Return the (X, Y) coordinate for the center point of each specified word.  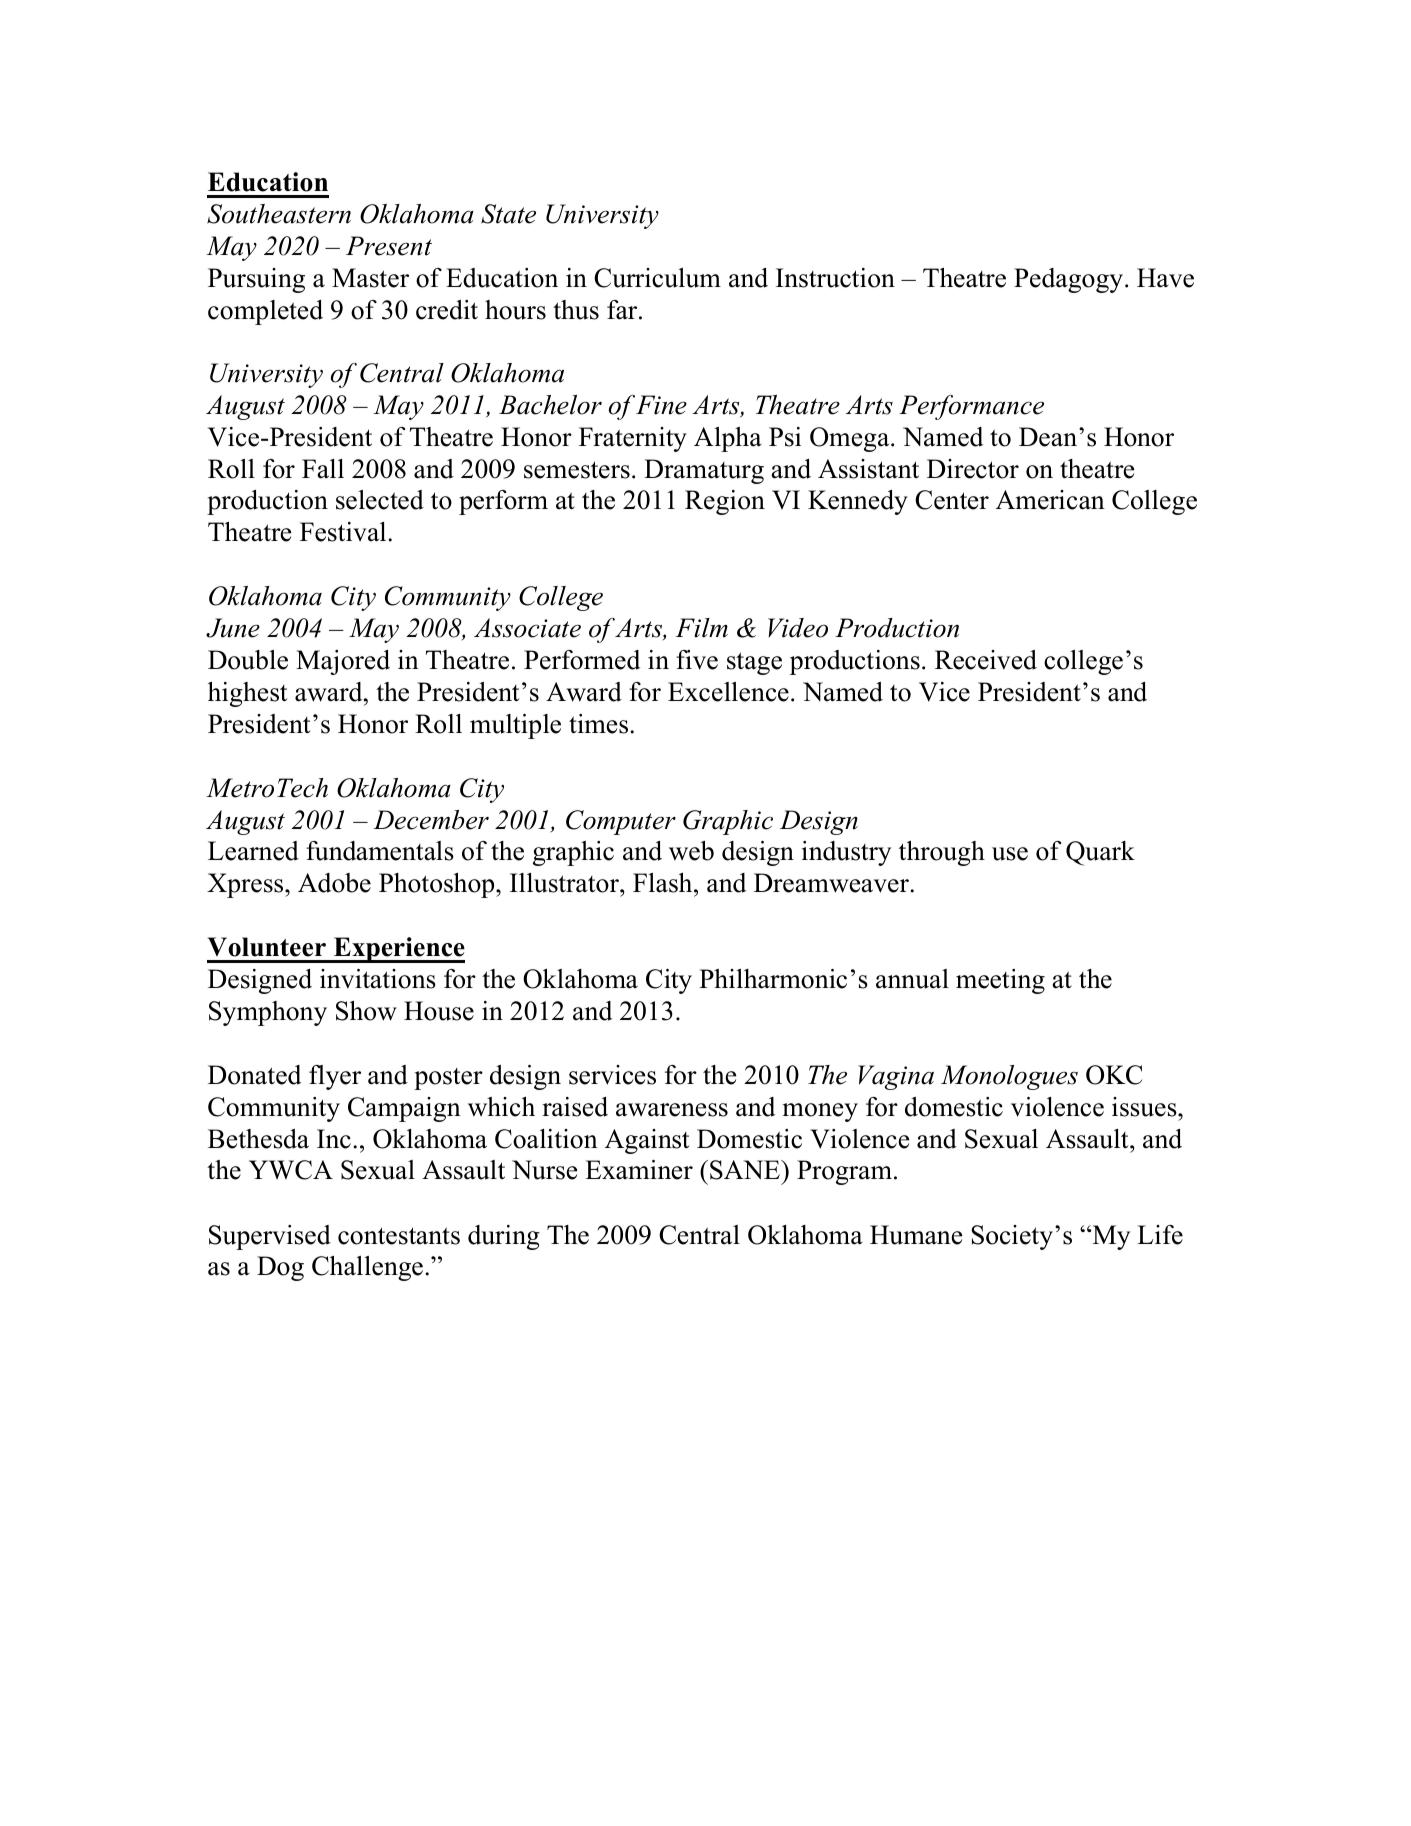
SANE (746, 1170)
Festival (344, 532)
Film (702, 628)
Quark (1100, 853)
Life (1160, 1235)
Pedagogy (1070, 280)
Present (389, 246)
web (691, 851)
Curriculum (657, 278)
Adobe (334, 883)
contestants (399, 1236)
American (1050, 500)
